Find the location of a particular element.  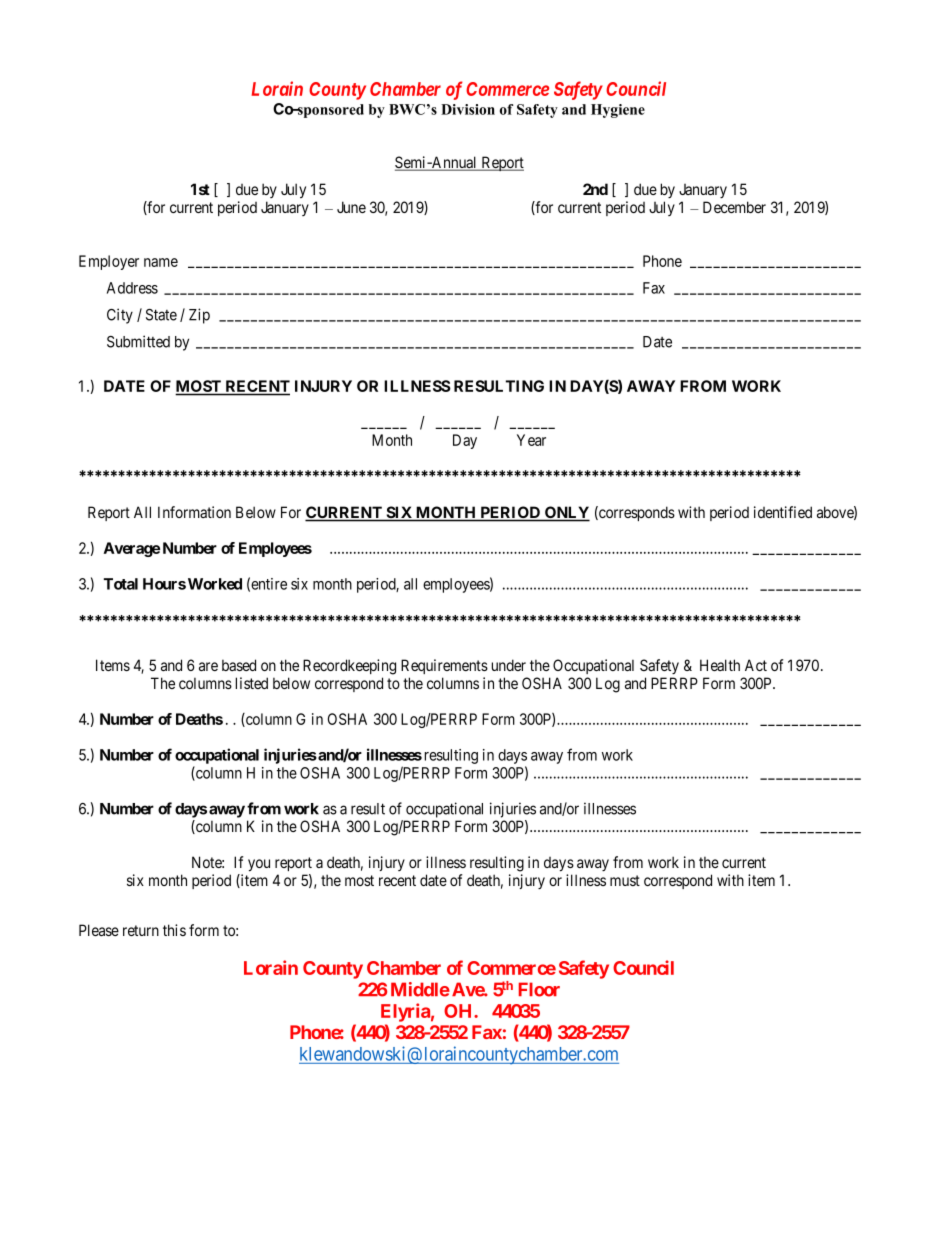

Division is located at coordinates (468, 109).
